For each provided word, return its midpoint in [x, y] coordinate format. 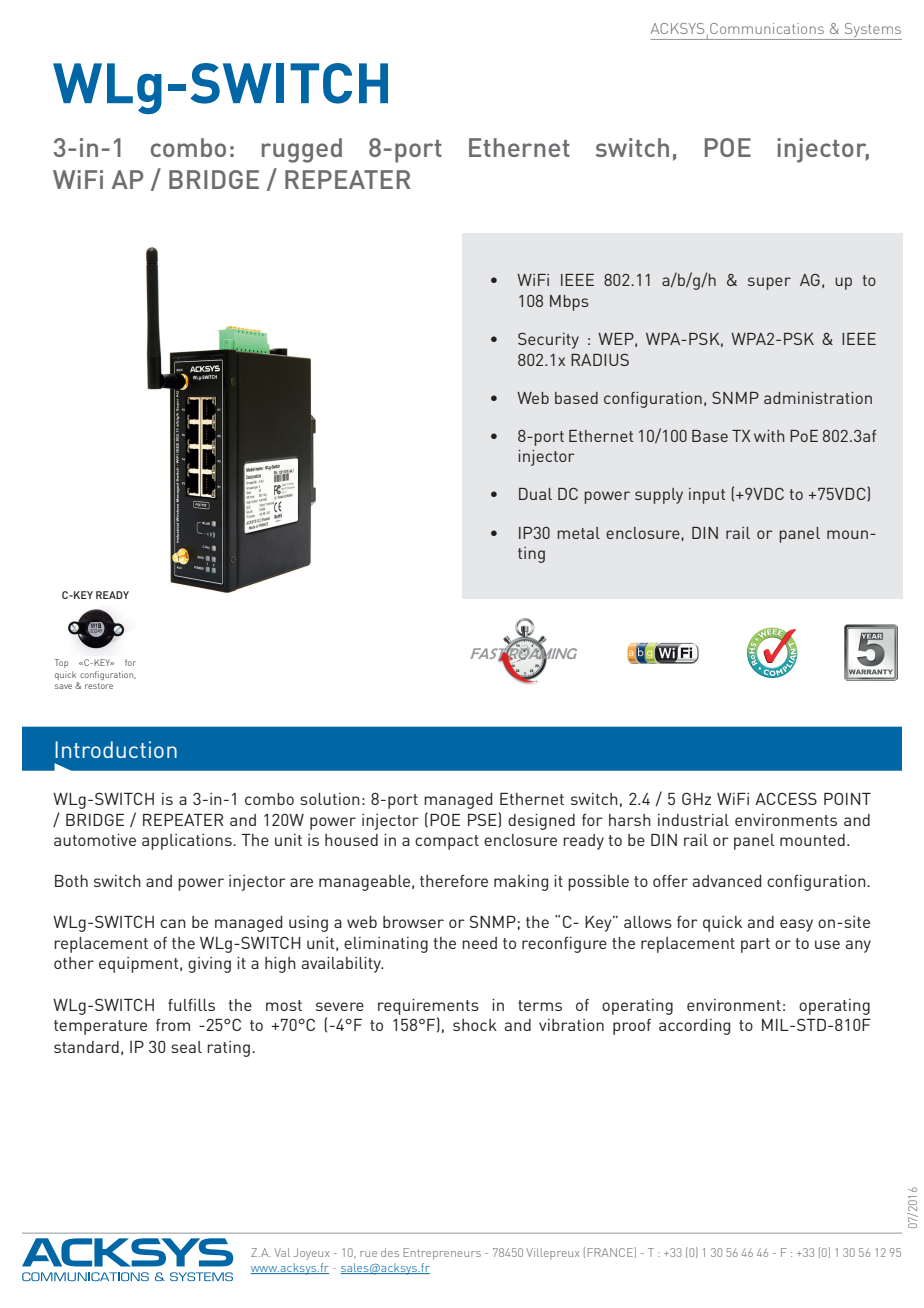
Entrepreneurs [442, 1254]
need [479, 943]
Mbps [569, 303]
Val [282, 1252]
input [707, 496]
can [173, 923]
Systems [872, 31]
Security [548, 340]
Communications [767, 28]
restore [99, 686]
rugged [302, 150]
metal [579, 533]
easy [796, 925]
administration [818, 398]
